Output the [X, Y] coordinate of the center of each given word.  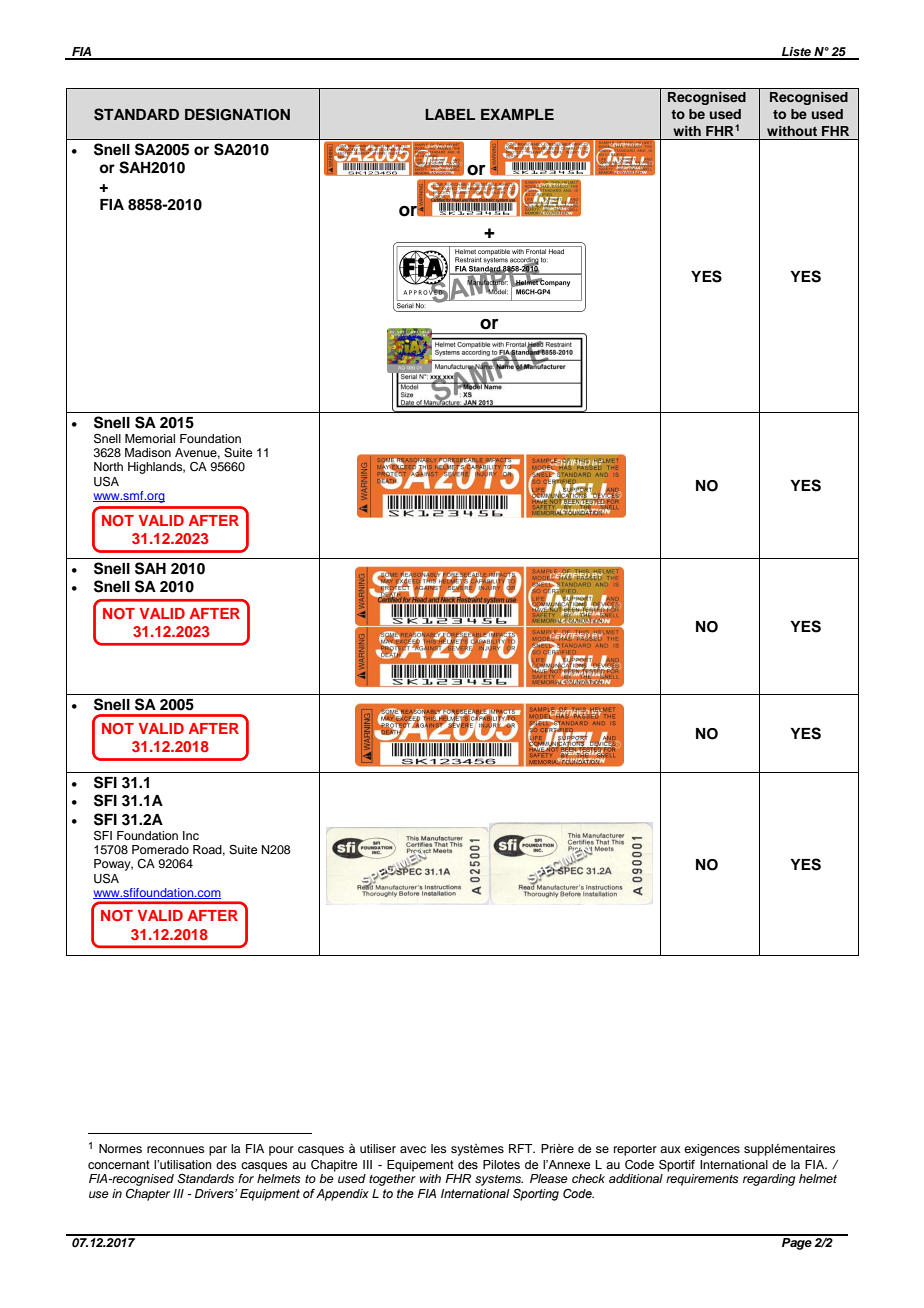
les [439, 1148]
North [108, 466]
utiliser [378, 1148]
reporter [635, 1150]
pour [281, 1151]
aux [670, 1149]
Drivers [215, 1193]
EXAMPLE [517, 114]
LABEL [450, 114]
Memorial [150, 438]
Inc [191, 835]
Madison [148, 452]
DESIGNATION [237, 114]
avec [413, 1149]
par [218, 1151]
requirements [702, 1180]
